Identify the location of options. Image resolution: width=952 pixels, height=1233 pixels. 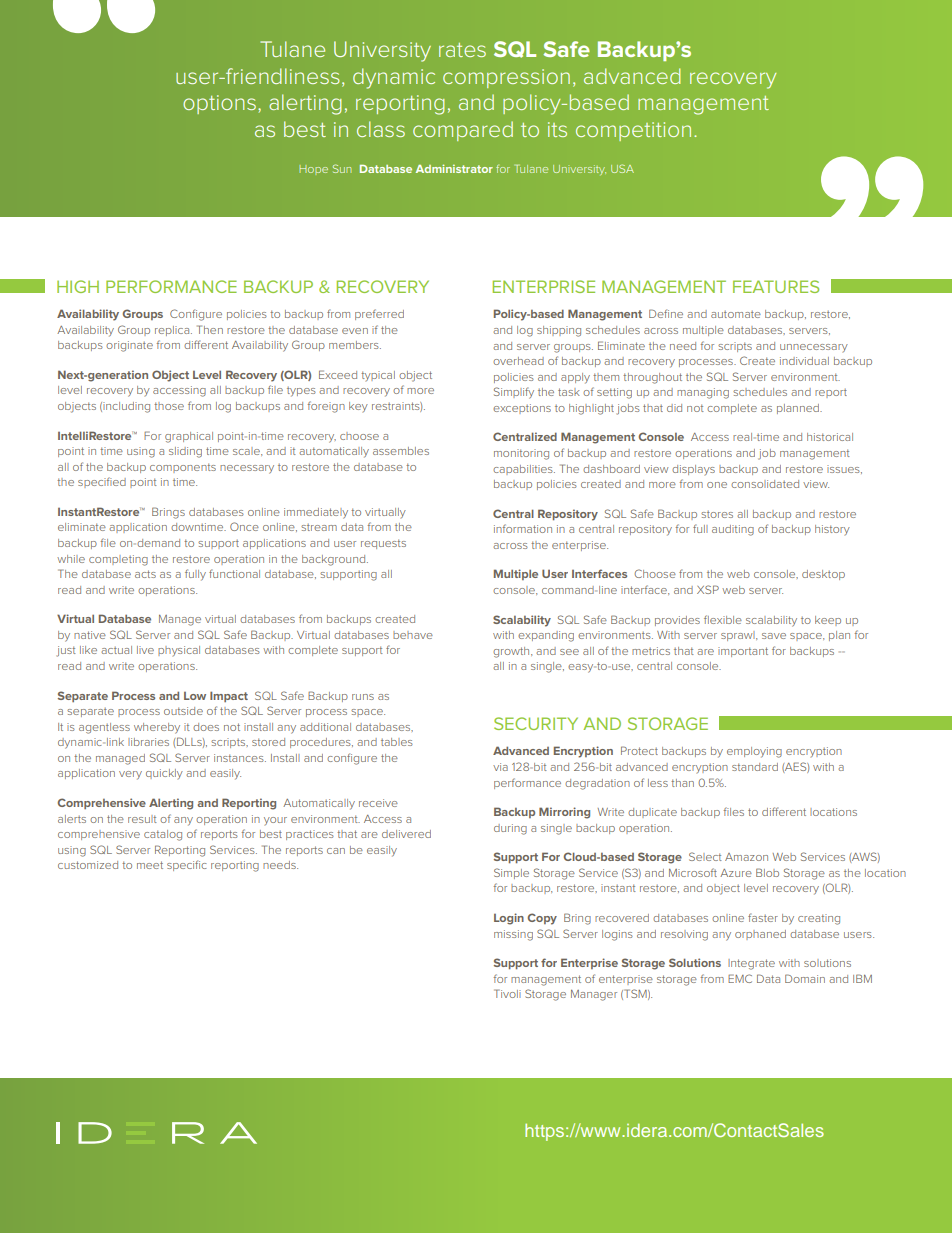
(219, 104).
